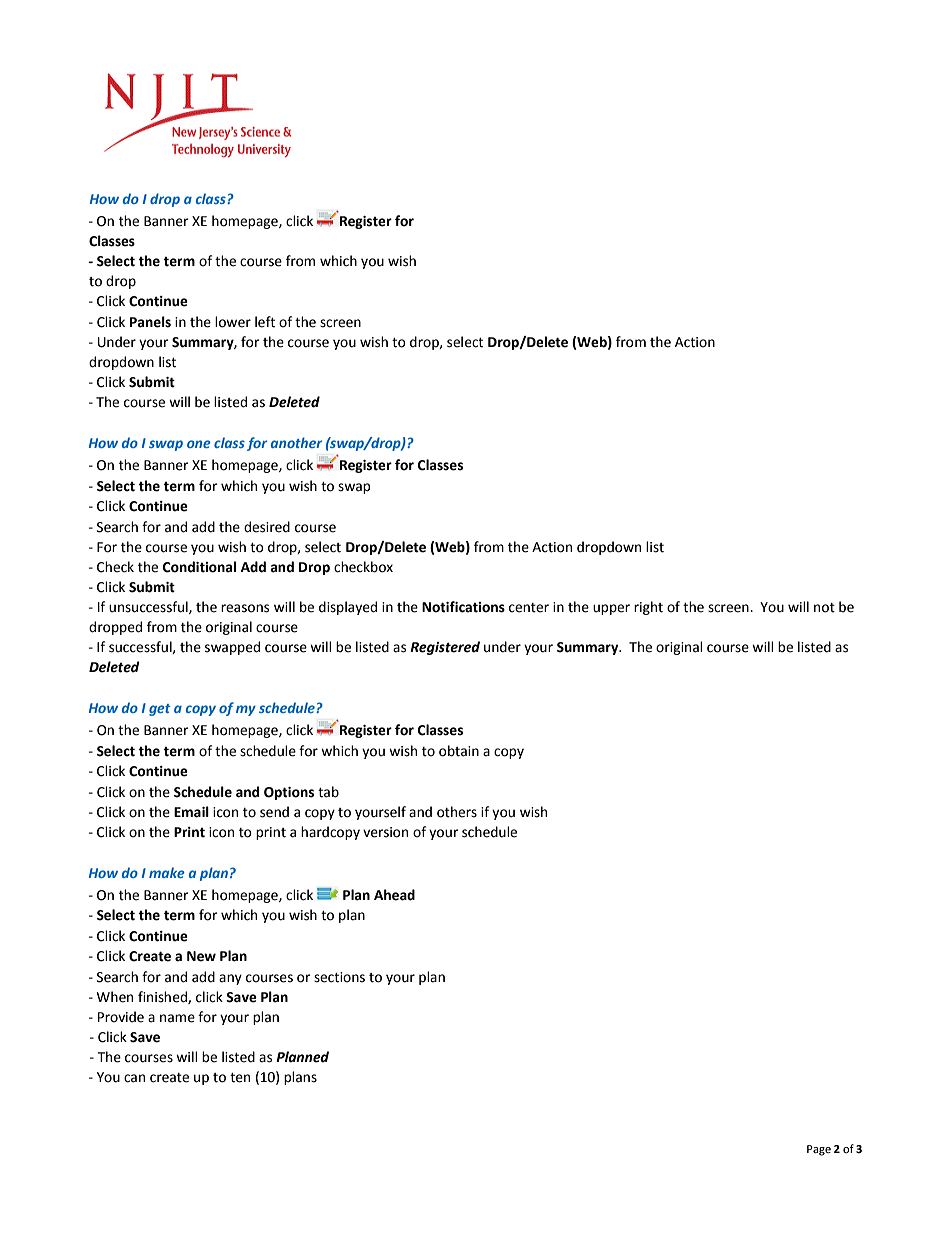 The height and width of the document is (1233, 952). What do you see at coordinates (611, 609) in the document?
I see `upper` at bounding box center [611, 609].
